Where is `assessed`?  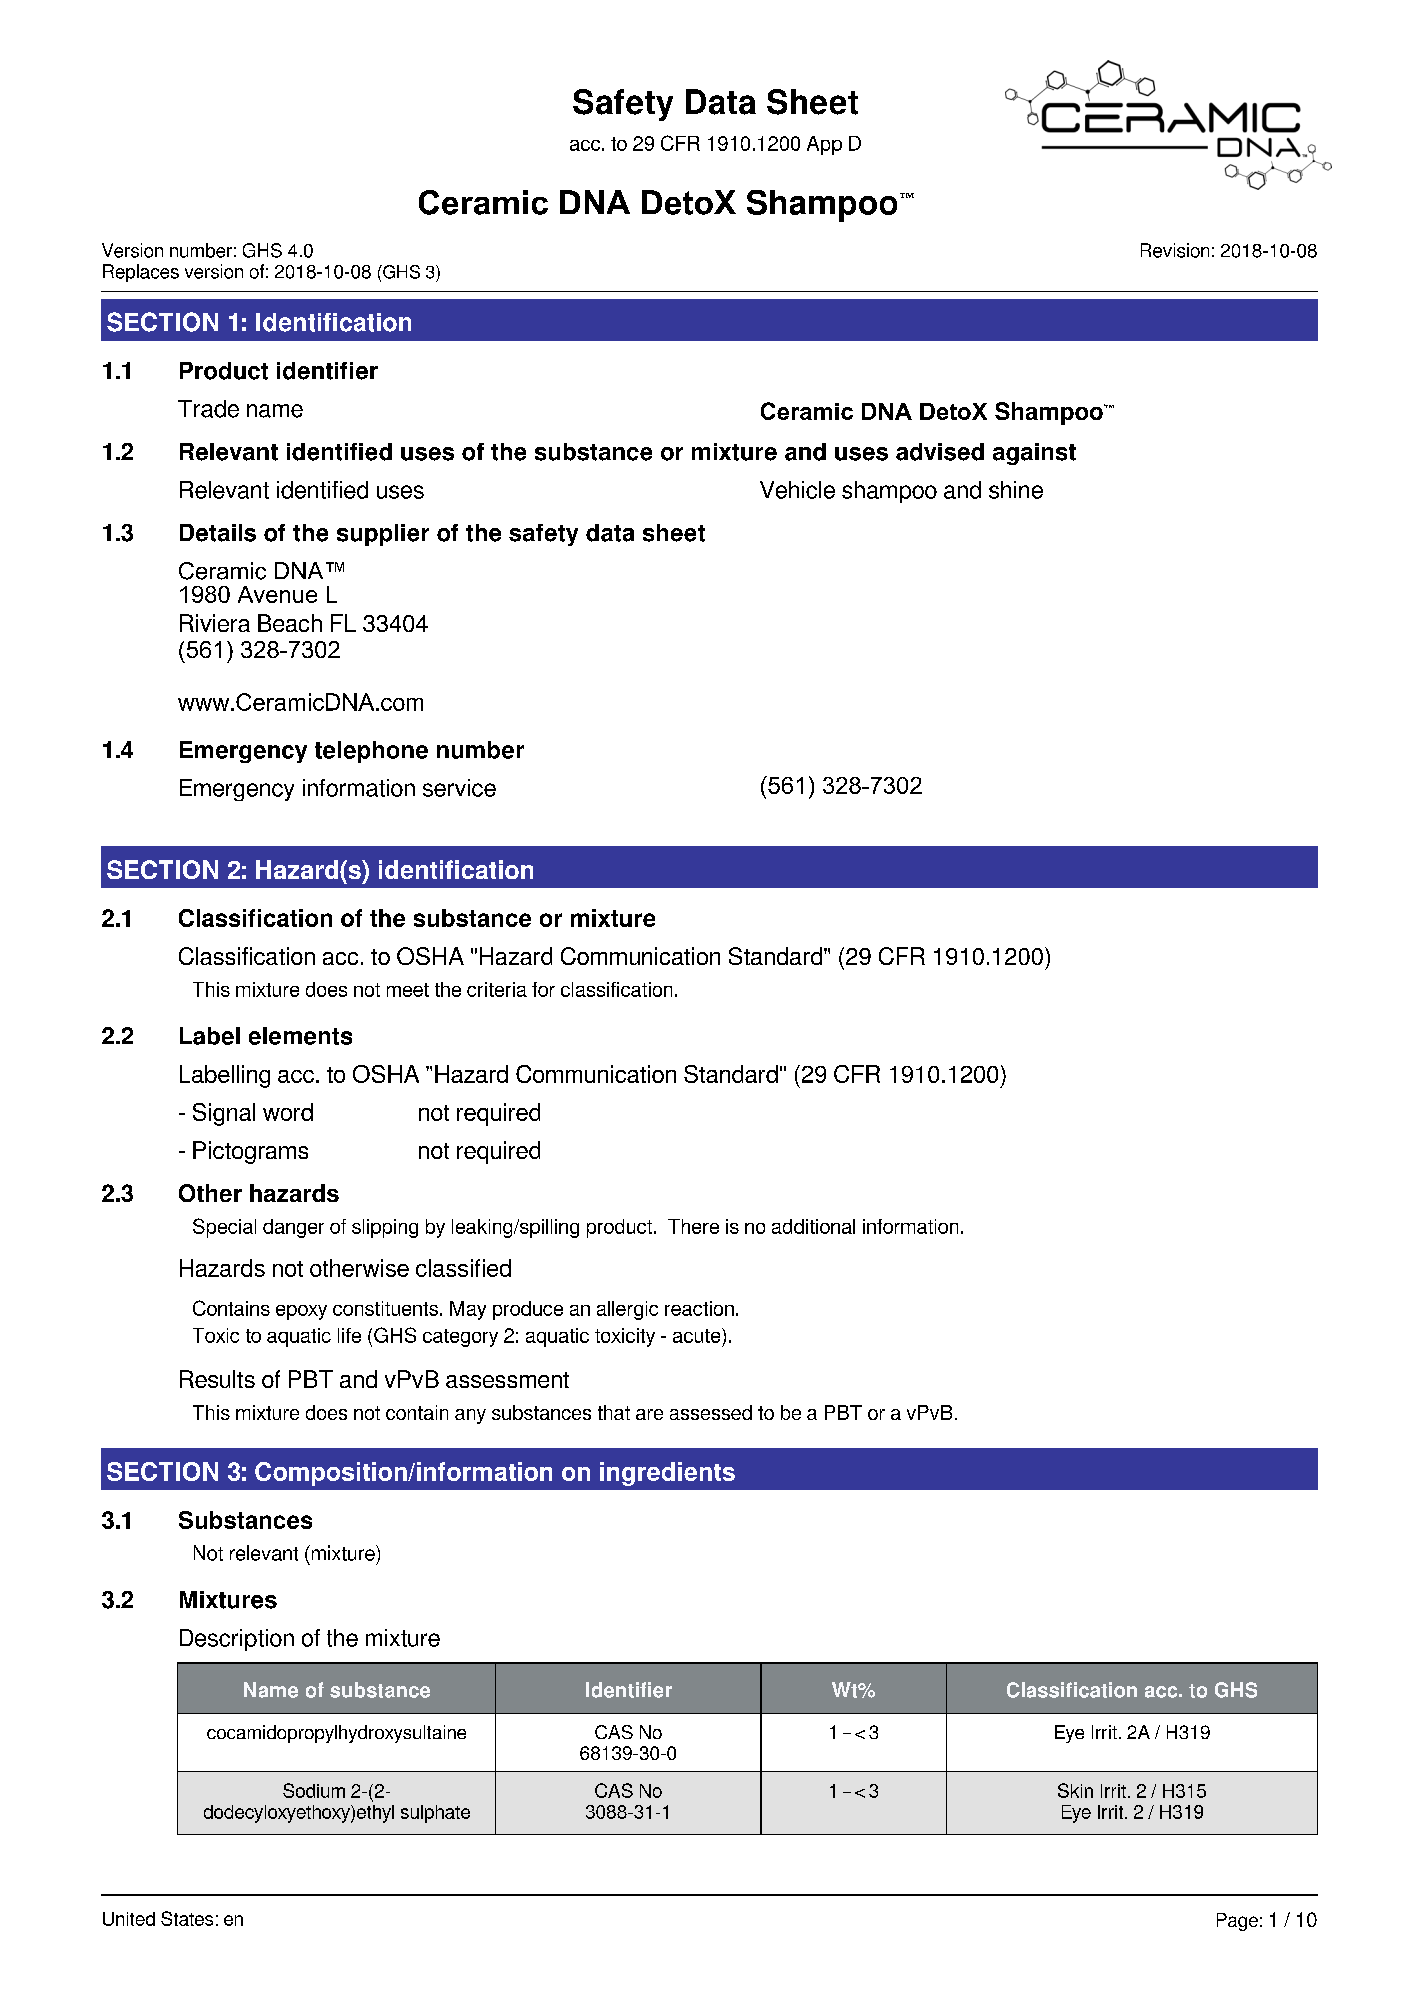 assessed is located at coordinates (711, 1412).
